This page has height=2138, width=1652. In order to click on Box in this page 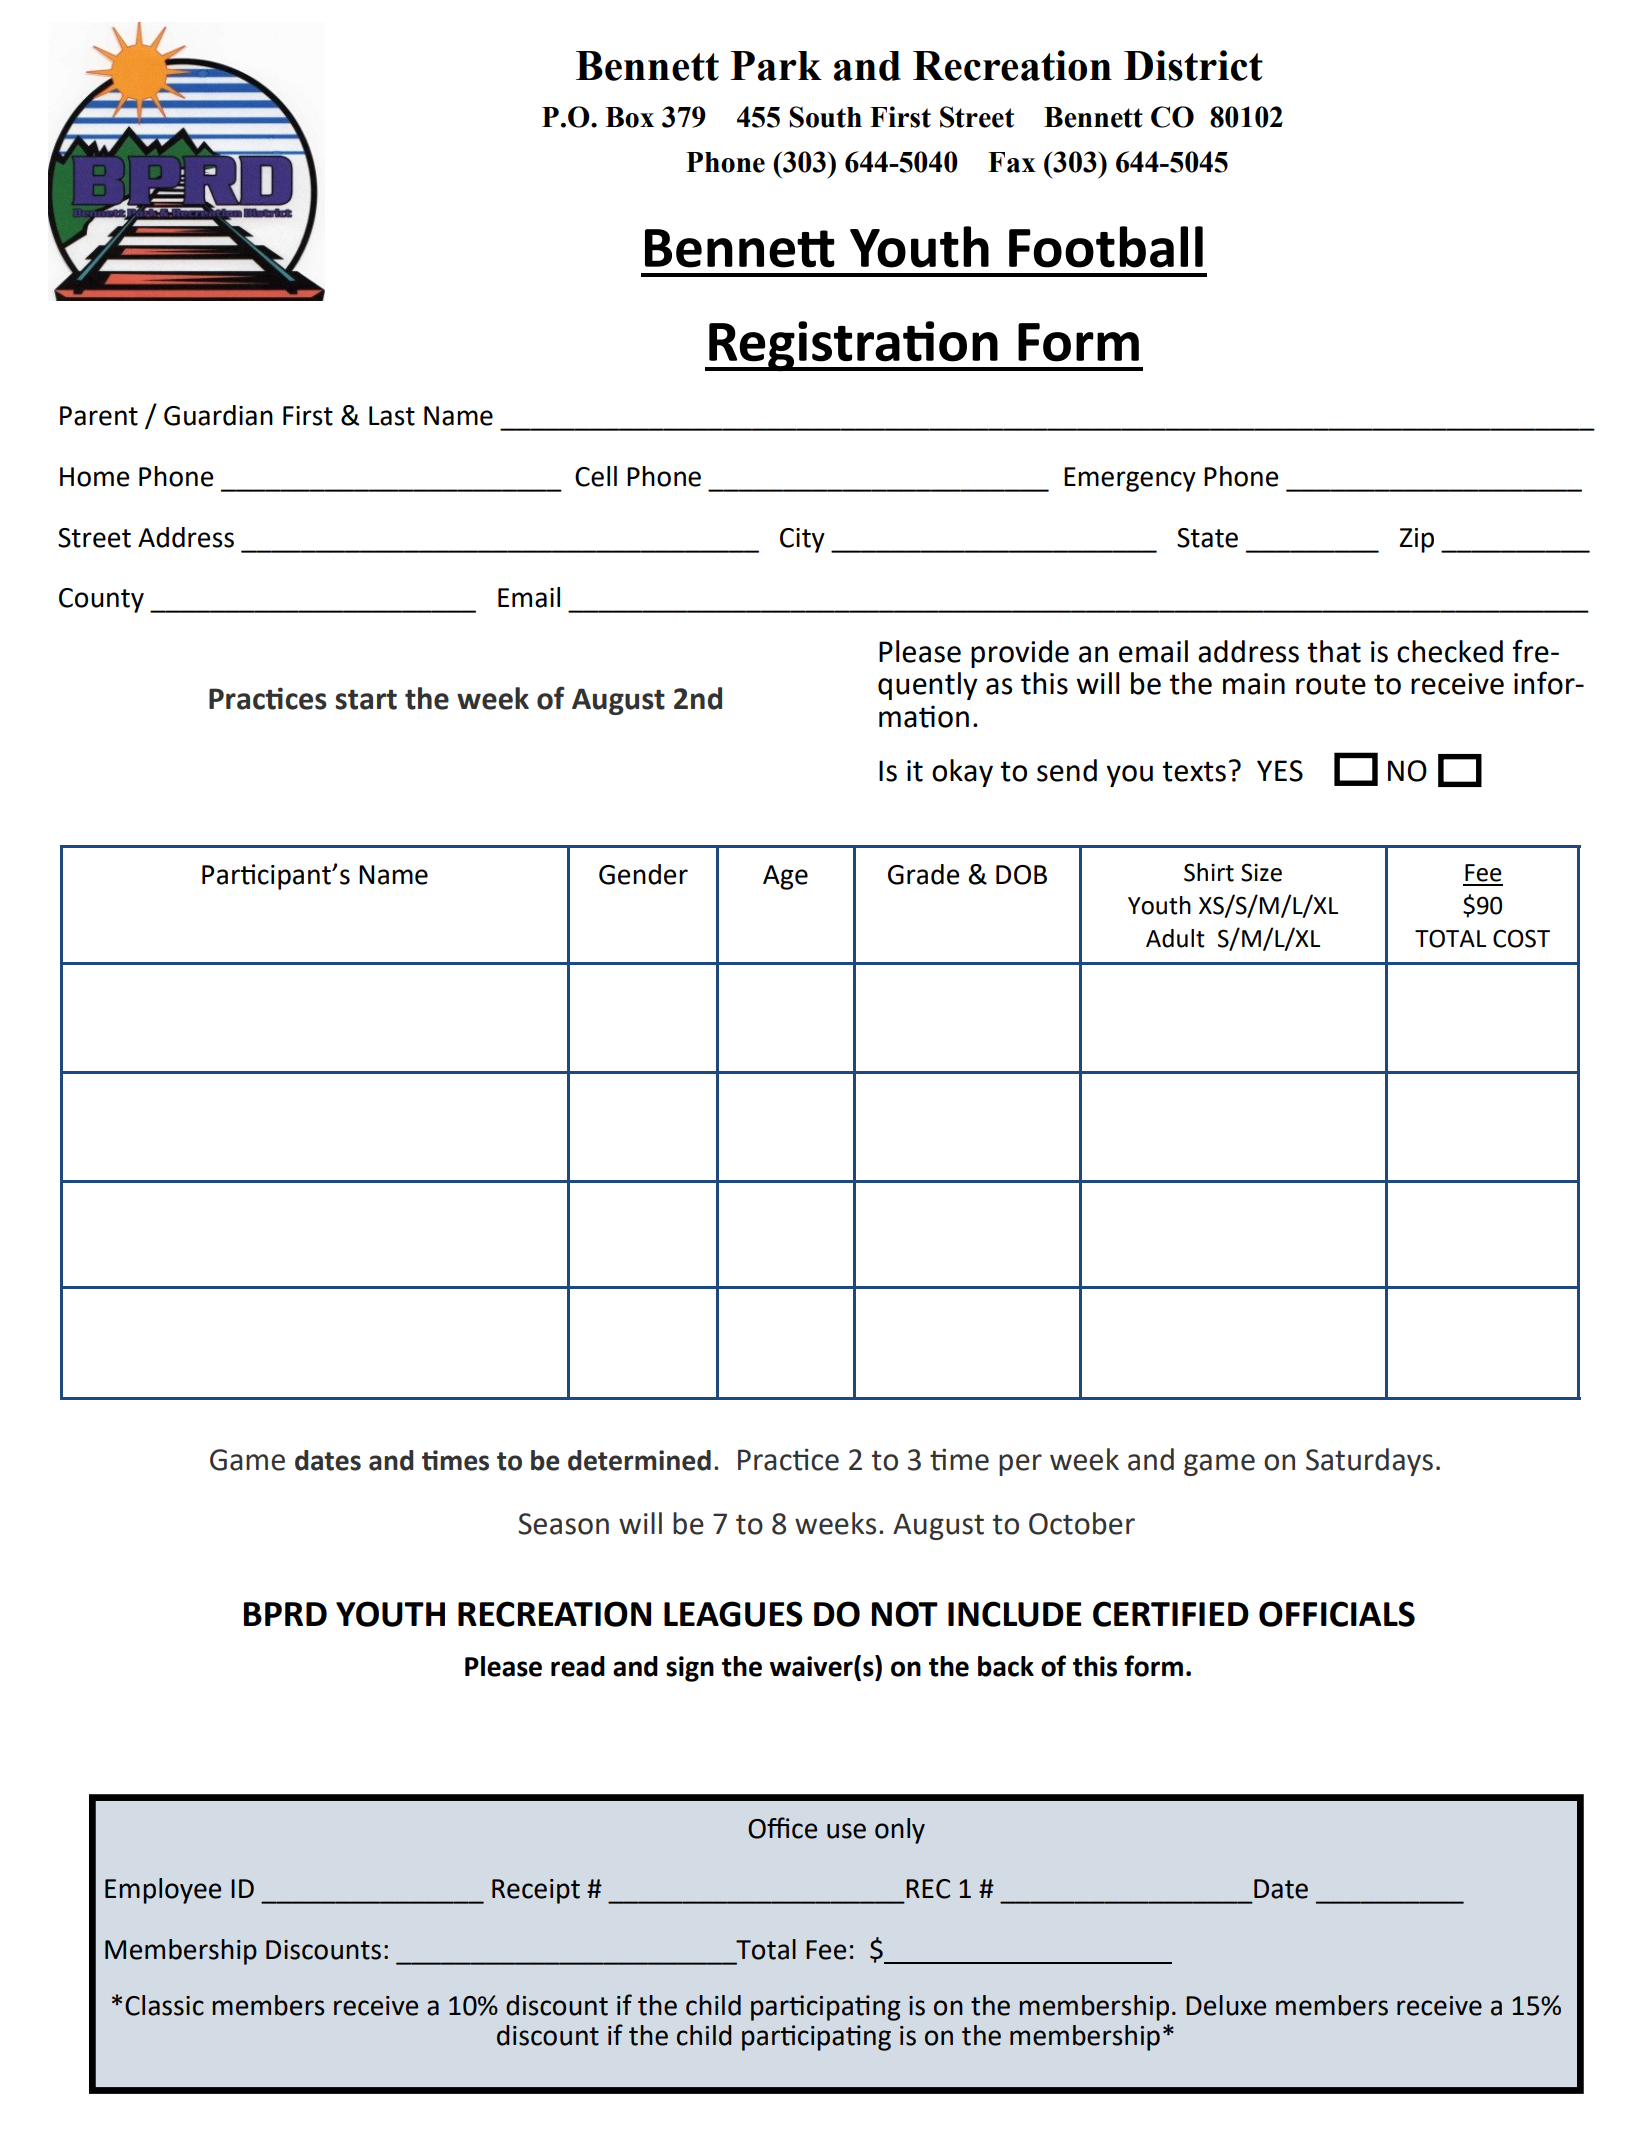, I will do `click(629, 117)`.
